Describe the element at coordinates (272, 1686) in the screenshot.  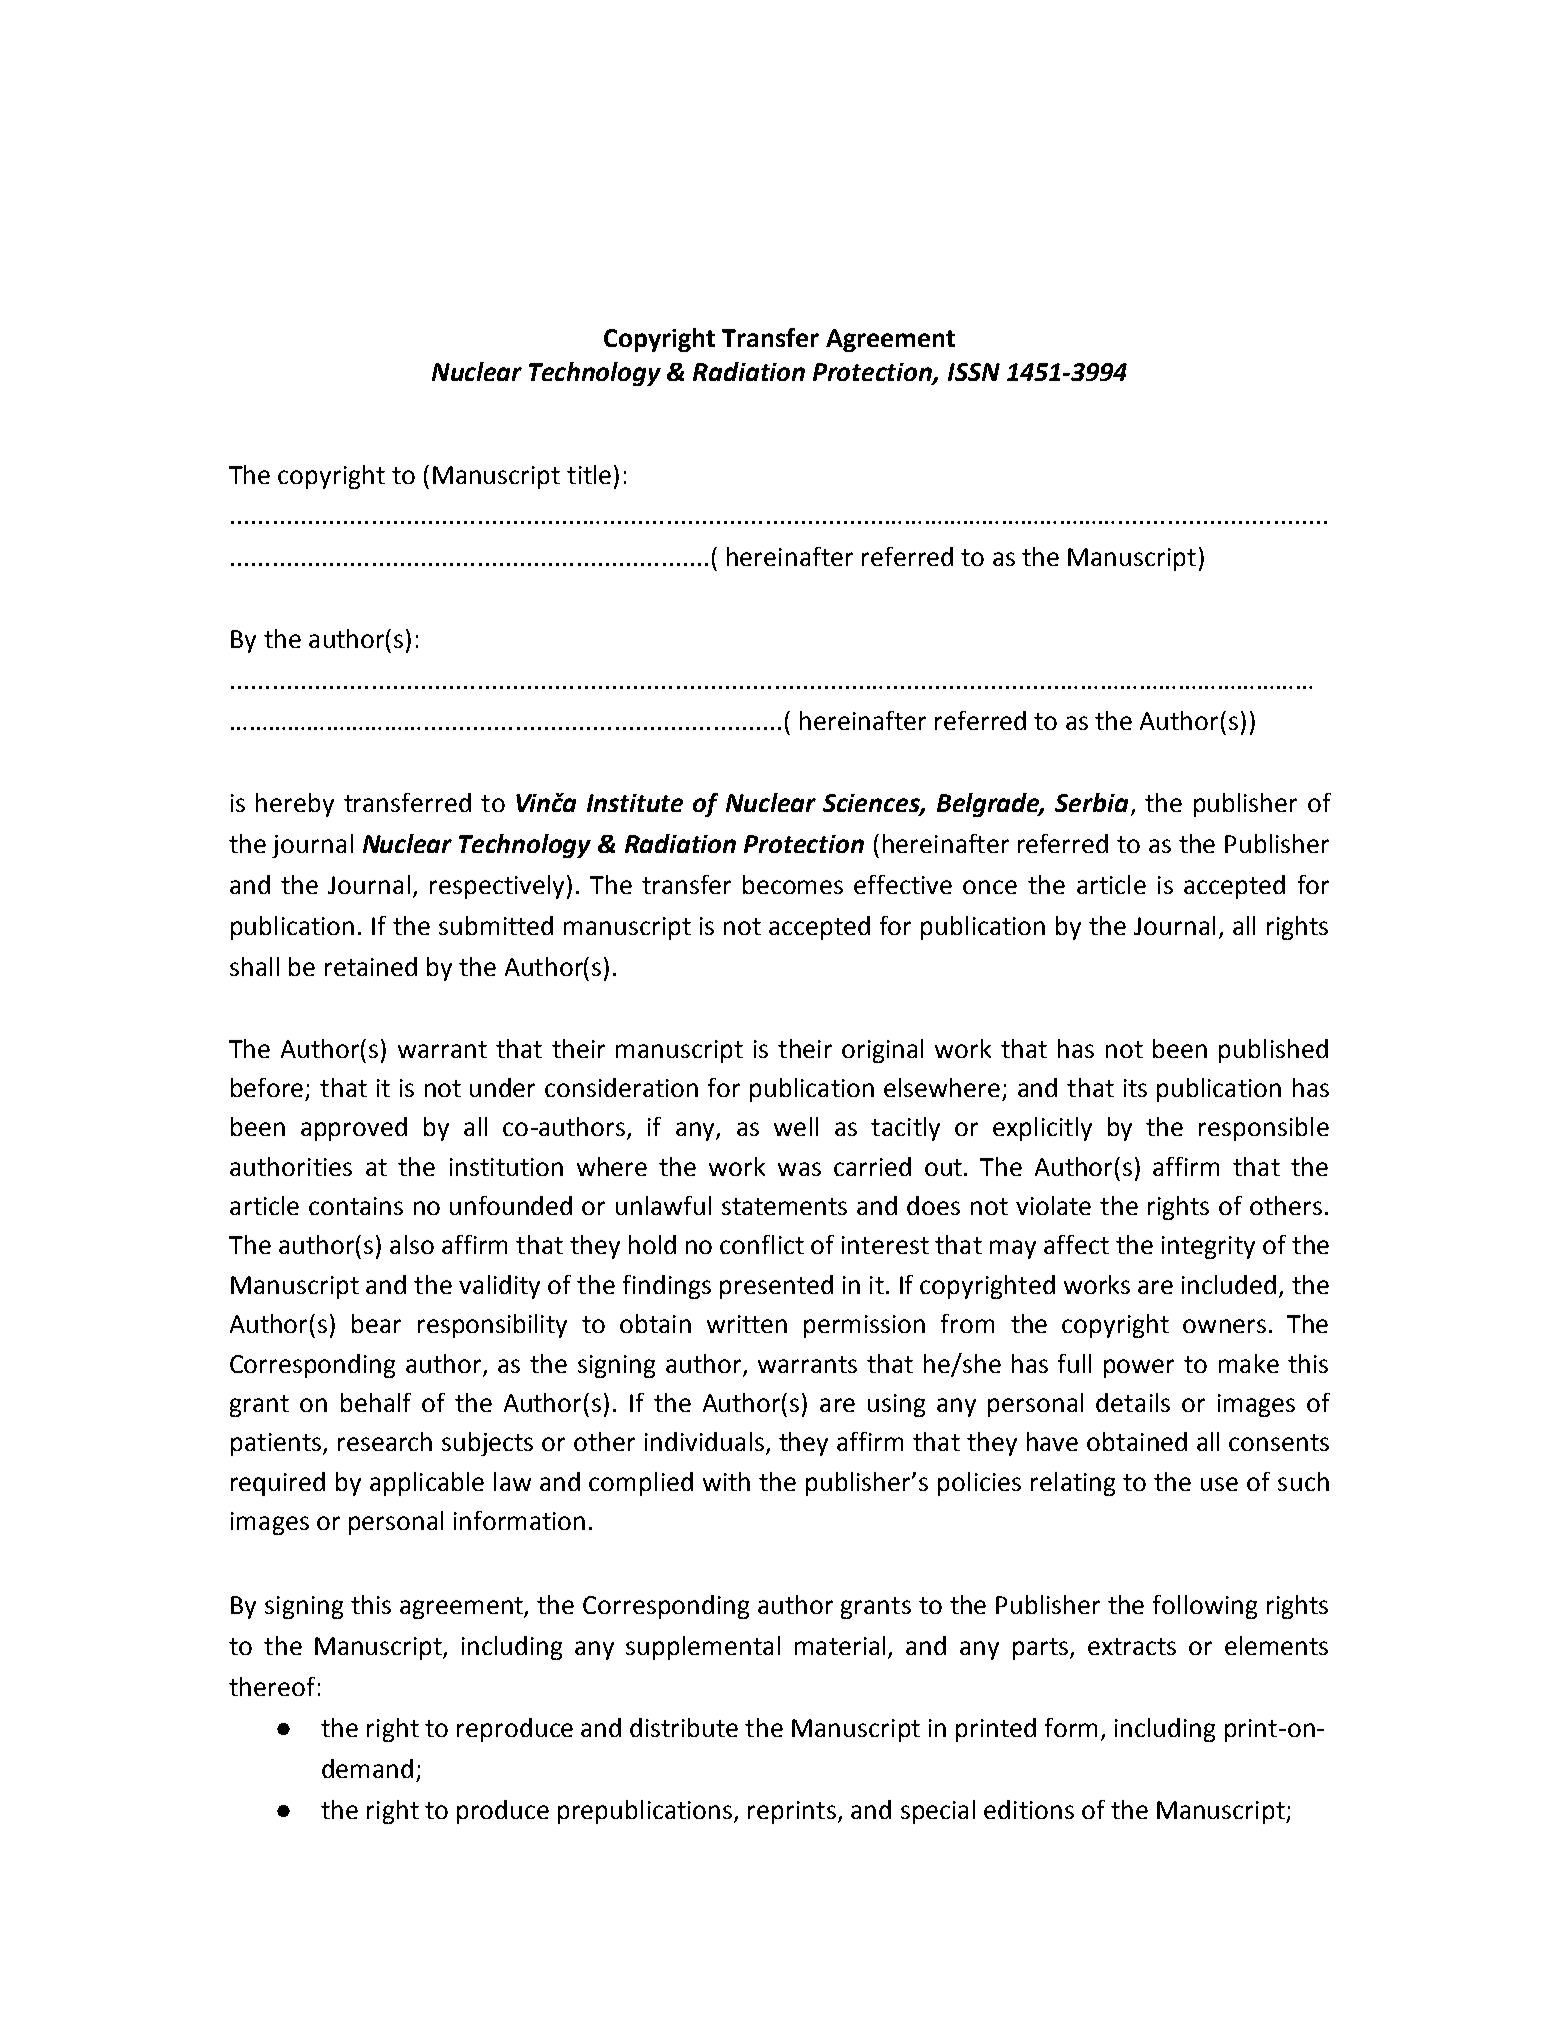
I see `thereof` at that location.
